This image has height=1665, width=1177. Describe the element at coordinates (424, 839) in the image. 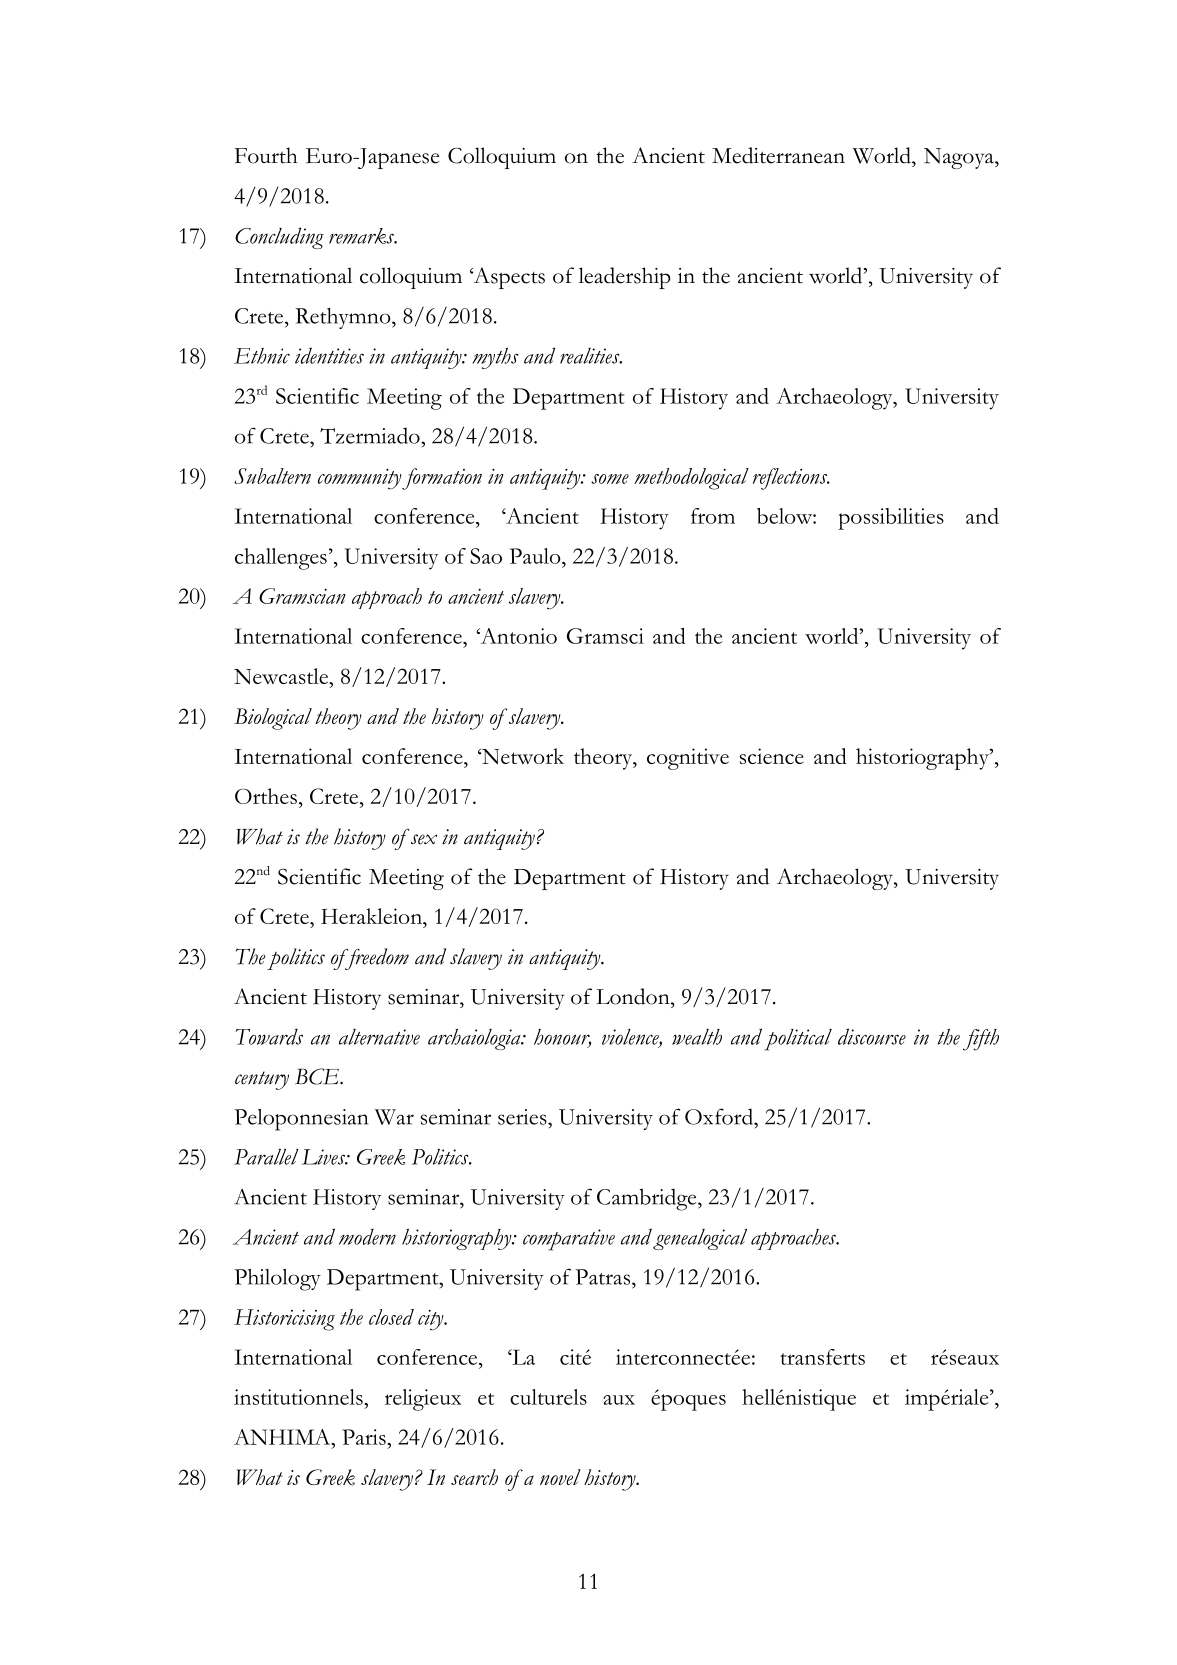

I see `sex` at that location.
